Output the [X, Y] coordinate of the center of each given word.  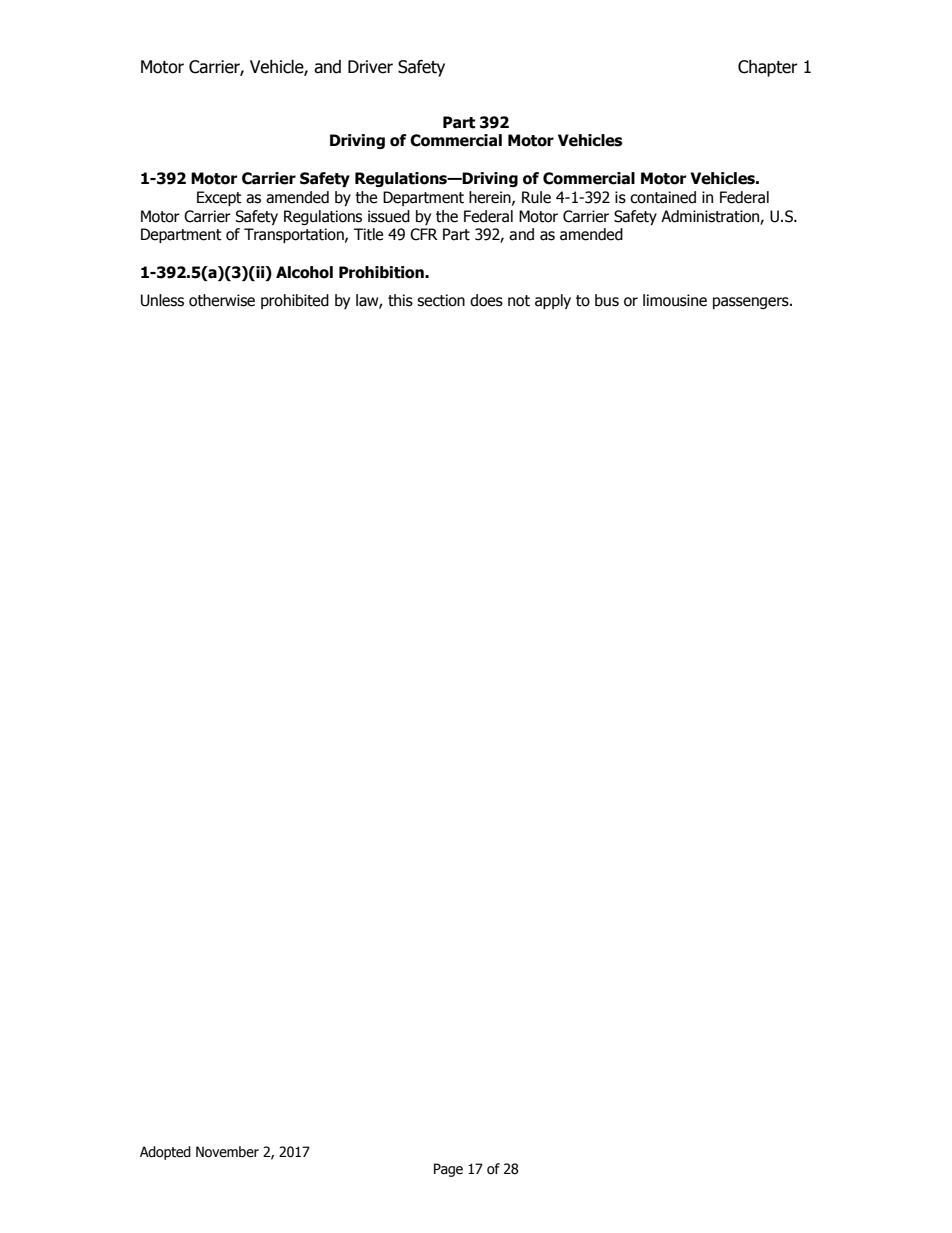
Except [219, 198]
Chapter [768, 68]
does [486, 300]
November [227, 1152]
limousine [675, 300]
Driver [370, 67]
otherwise [222, 300]
